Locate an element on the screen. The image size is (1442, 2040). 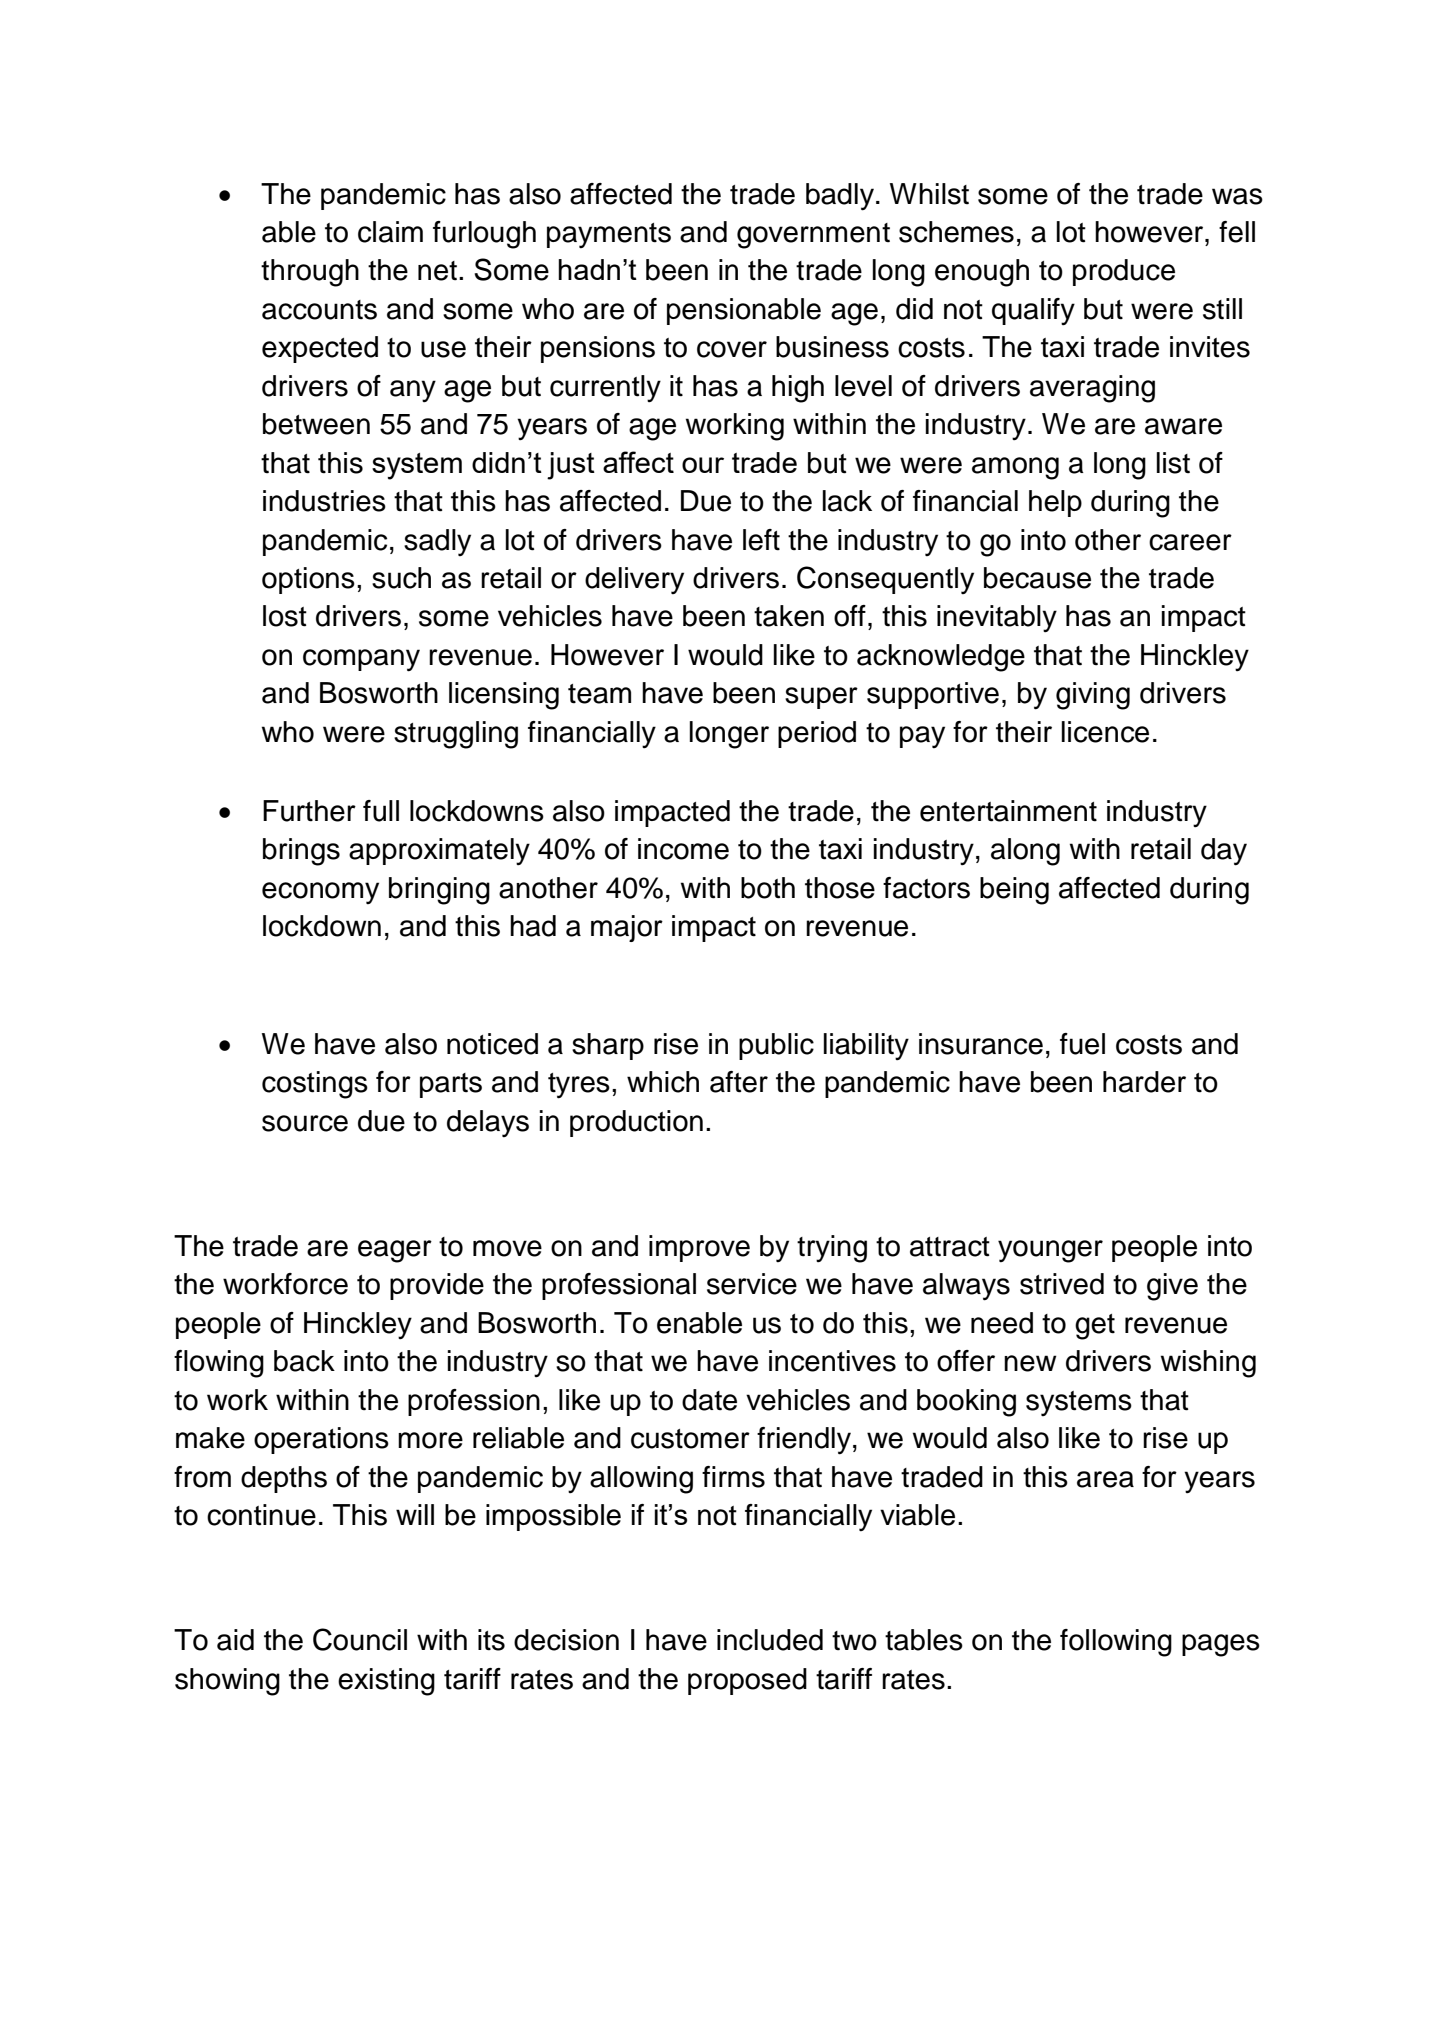
service is located at coordinates (752, 1284).
